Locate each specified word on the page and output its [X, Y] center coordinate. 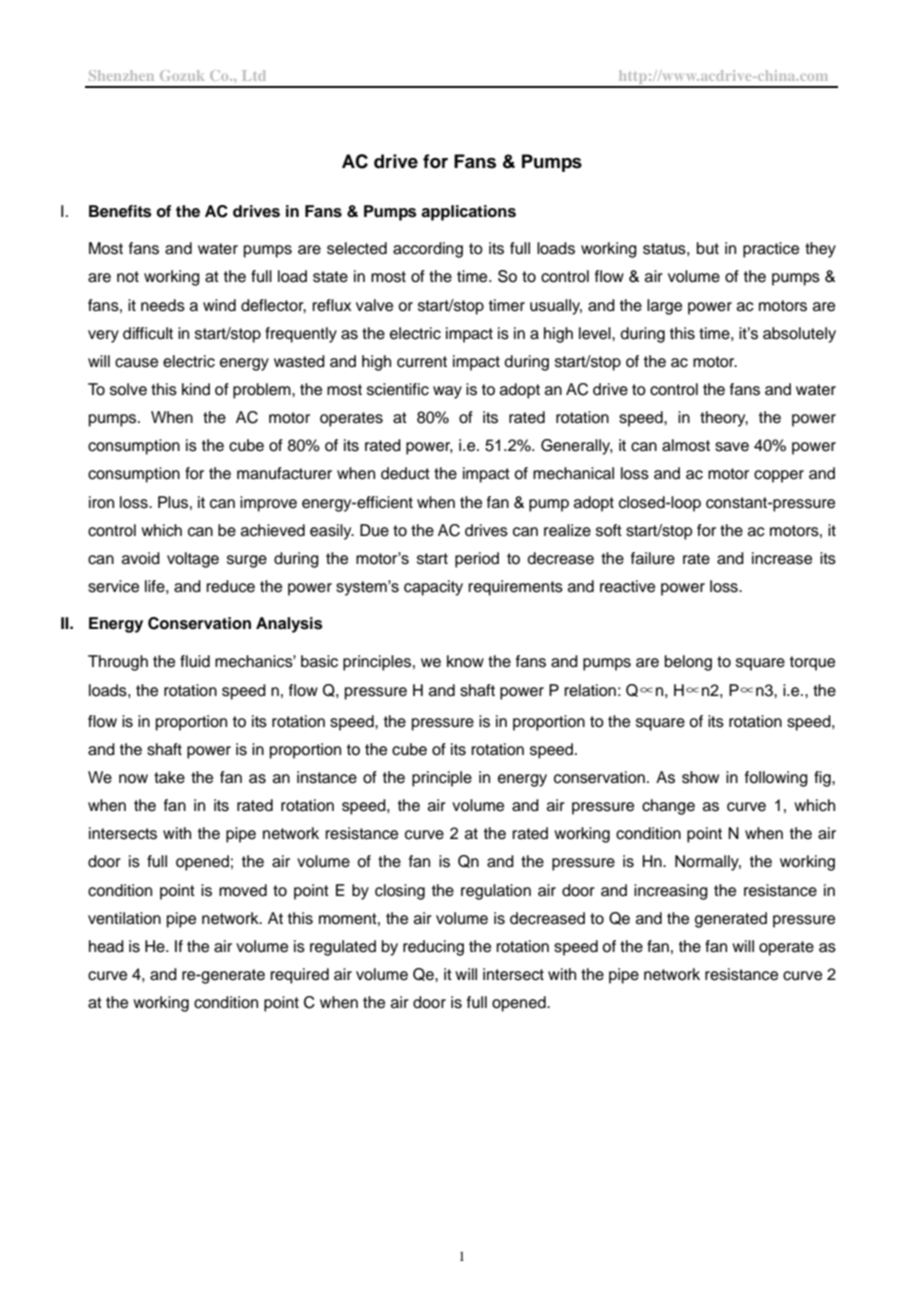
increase [782, 558]
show [700, 777]
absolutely [799, 335]
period [477, 560]
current [422, 362]
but [708, 248]
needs [163, 305]
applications [468, 213]
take [169, 777]
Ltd [254, 75]
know [465, 661]
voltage [193, 560]
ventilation [124, 918]
